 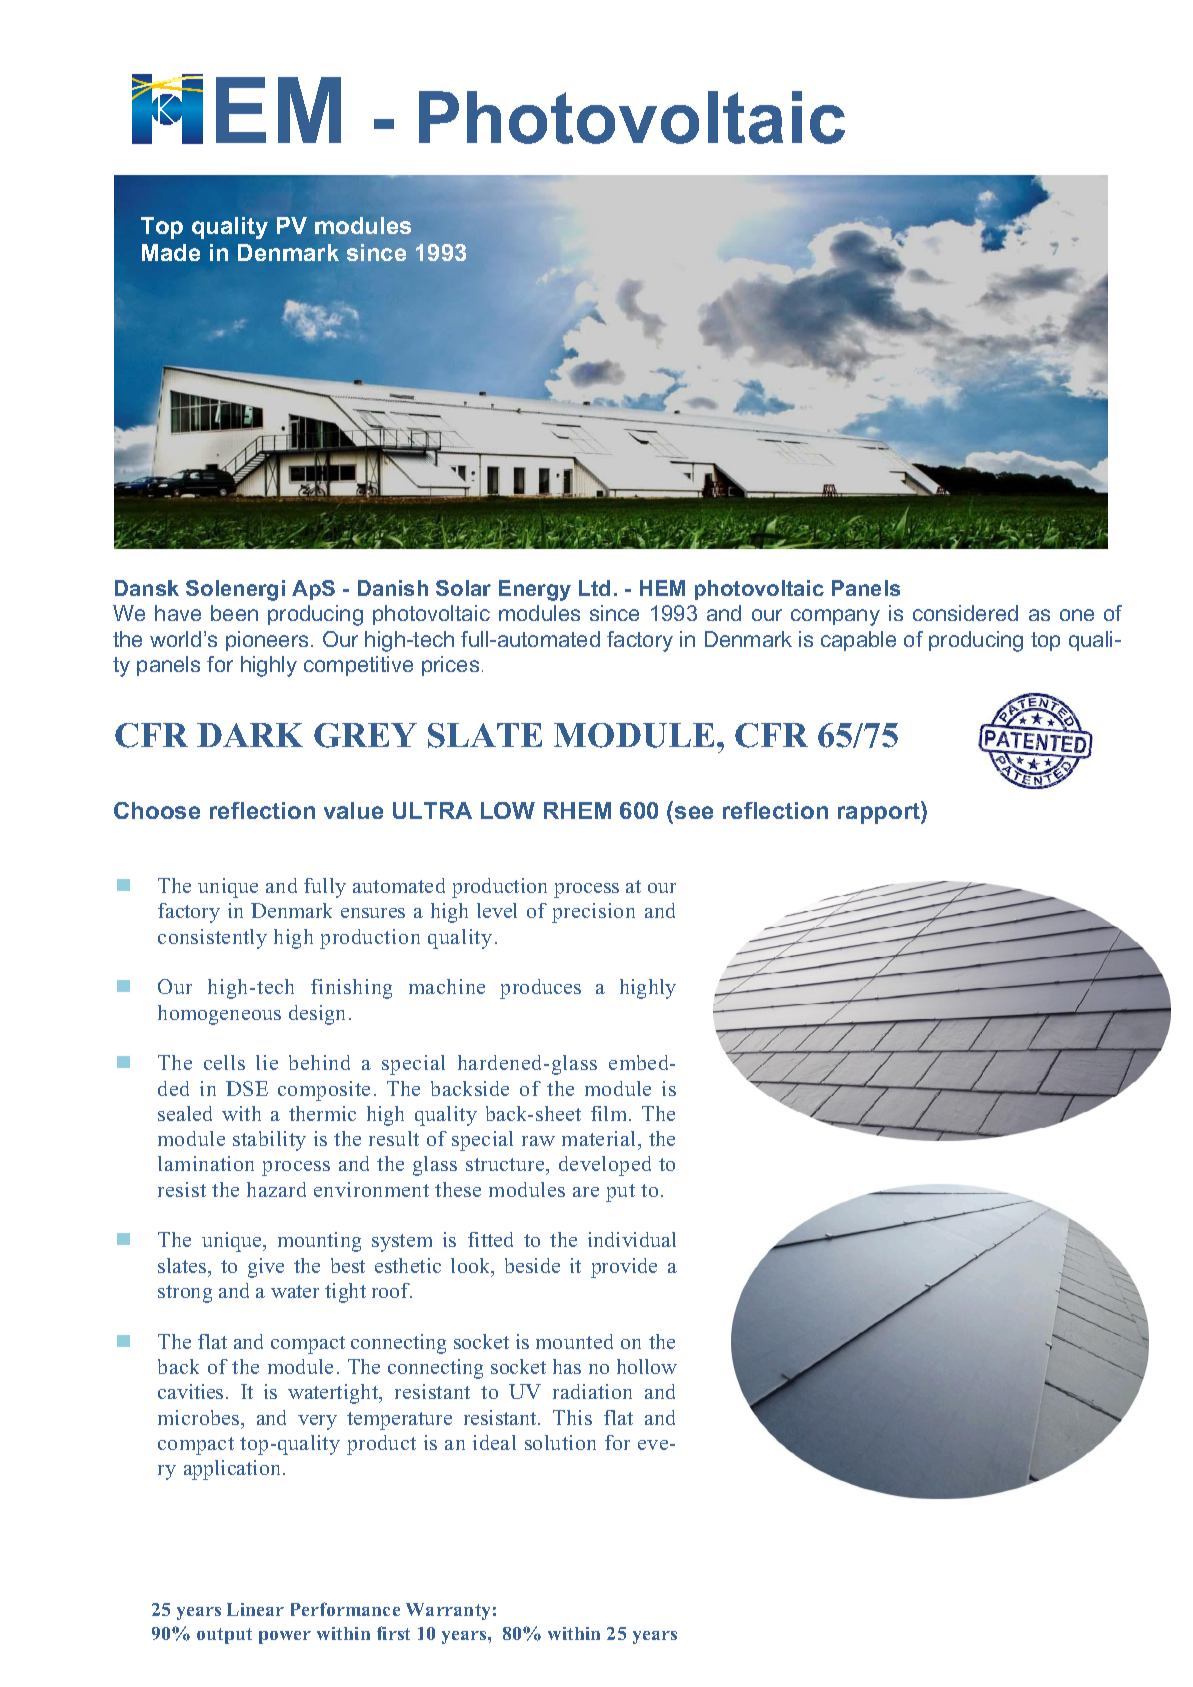 I want to click on Ltd, so click(x=594, y=588).
